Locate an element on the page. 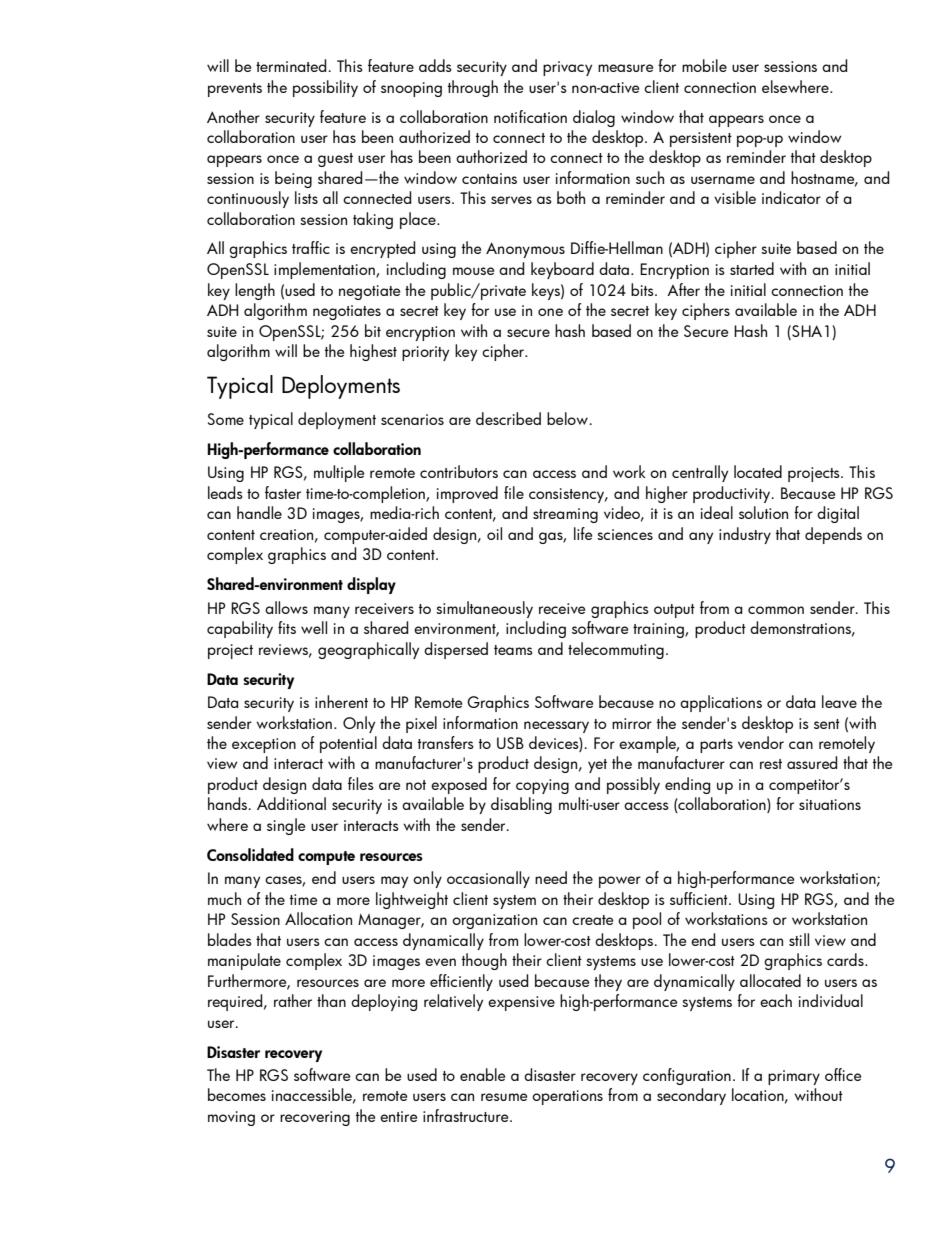 The image size is (952, 1233). mobile is located at coordinates (704, 65).
